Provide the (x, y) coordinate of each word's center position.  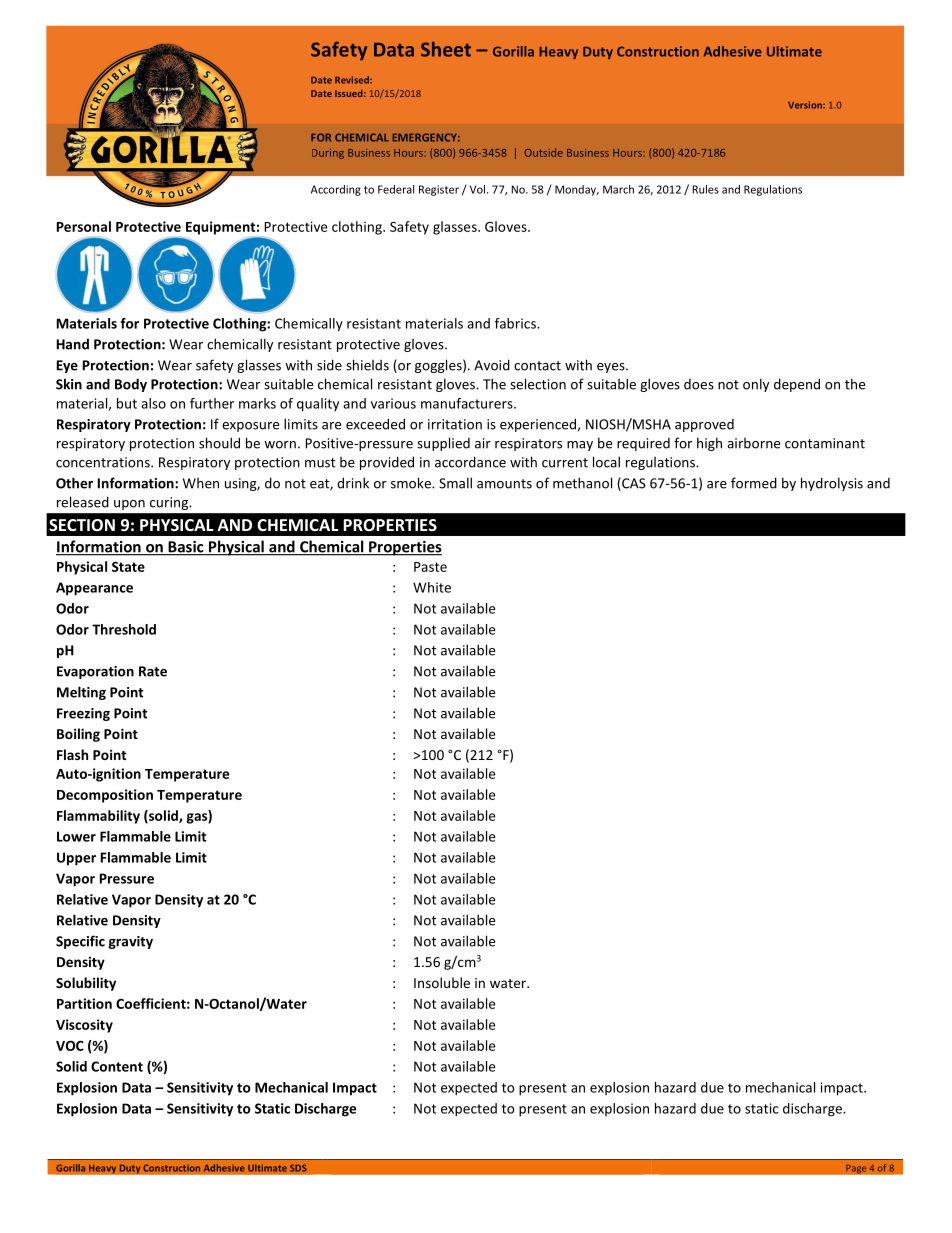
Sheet (446, 49)
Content (117, 1066)
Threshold (124, 629)
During (328, 154)
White (432, 587)
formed (754, 483)
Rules (705, 189)
